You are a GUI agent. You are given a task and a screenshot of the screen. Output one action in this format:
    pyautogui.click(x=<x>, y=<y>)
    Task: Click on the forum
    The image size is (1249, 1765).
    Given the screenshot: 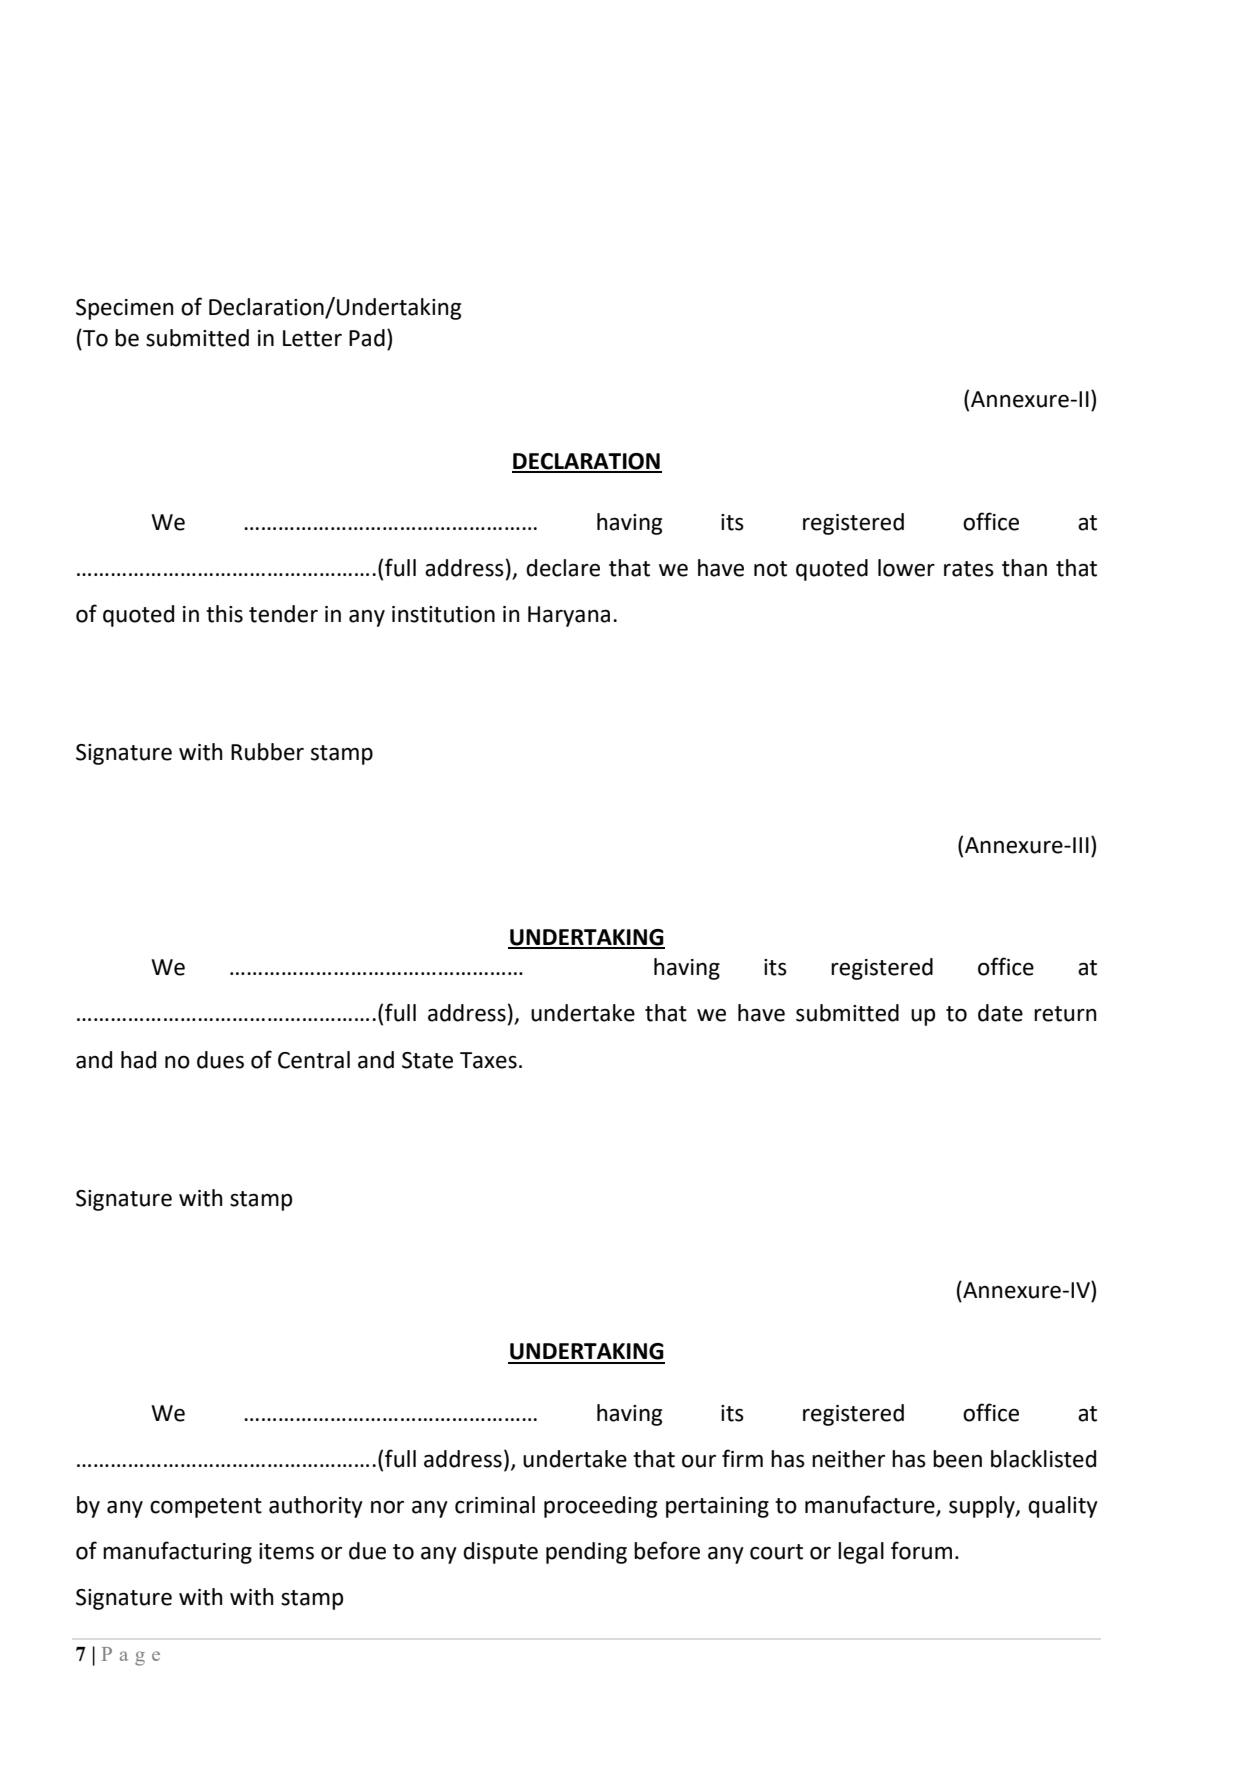 What is the action you would take?
    pyautogui.click(x=921, y=1550)
